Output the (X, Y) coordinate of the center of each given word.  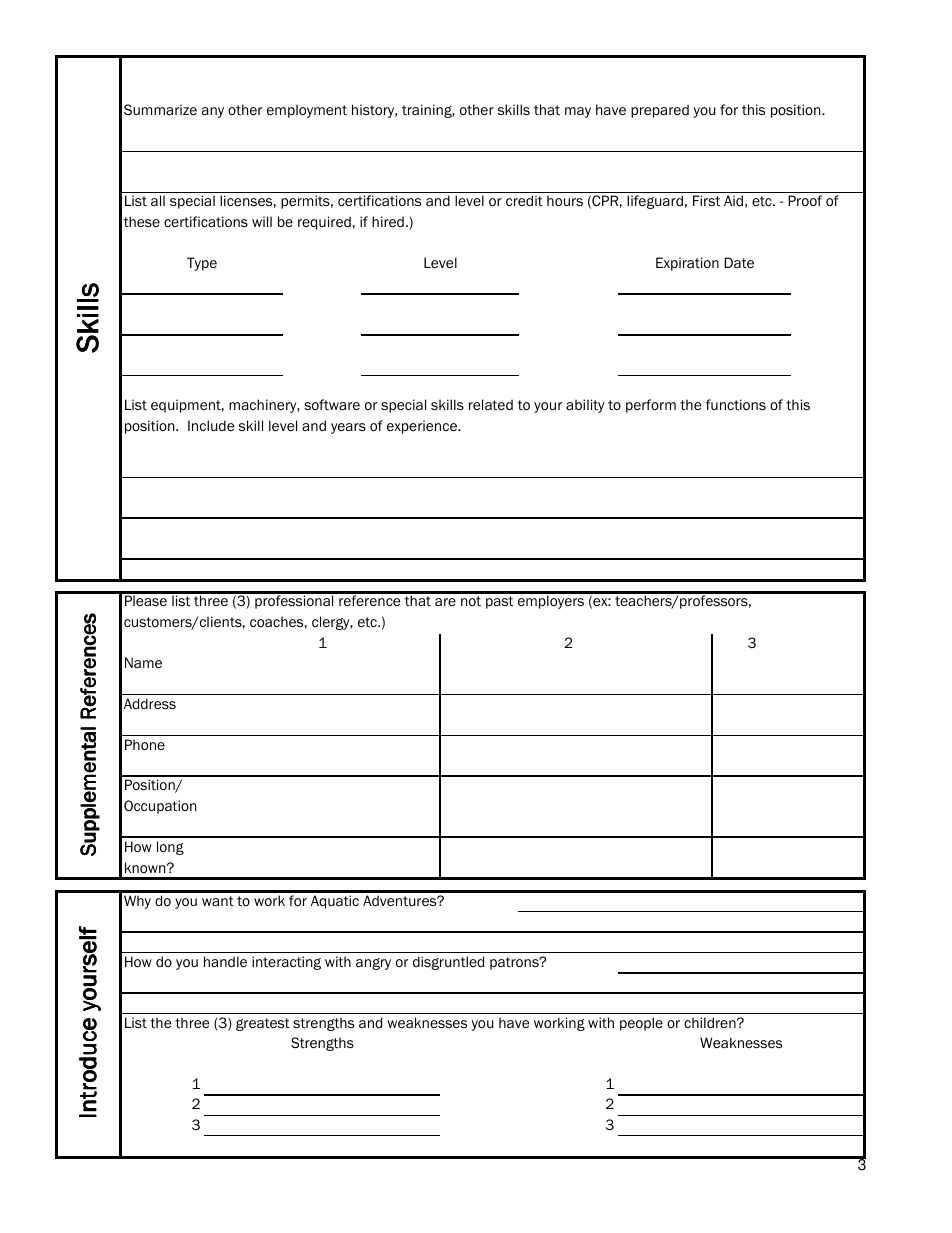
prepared (660, 111)
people (641, 1024)
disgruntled (448, 963)
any (213, 112)
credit (524, 201)
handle (225, 962)
